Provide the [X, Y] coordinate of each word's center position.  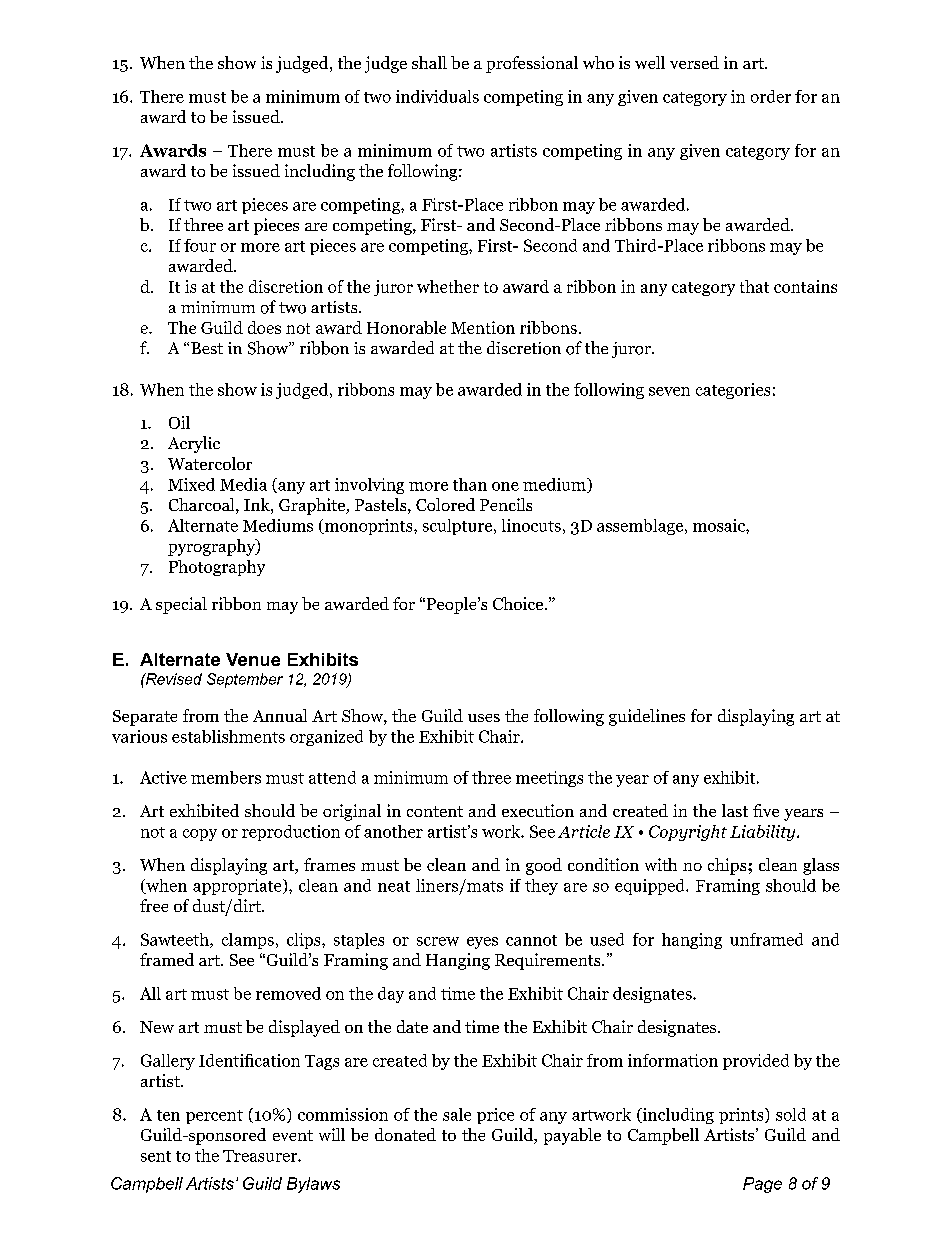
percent [214, 1117]
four [200, 245]
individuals [437, 96]
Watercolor [210, 463]
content [435, 811]
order [771, 96]
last [735, 810]
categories [733, 391]
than [470, 484]
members [226, 777]
